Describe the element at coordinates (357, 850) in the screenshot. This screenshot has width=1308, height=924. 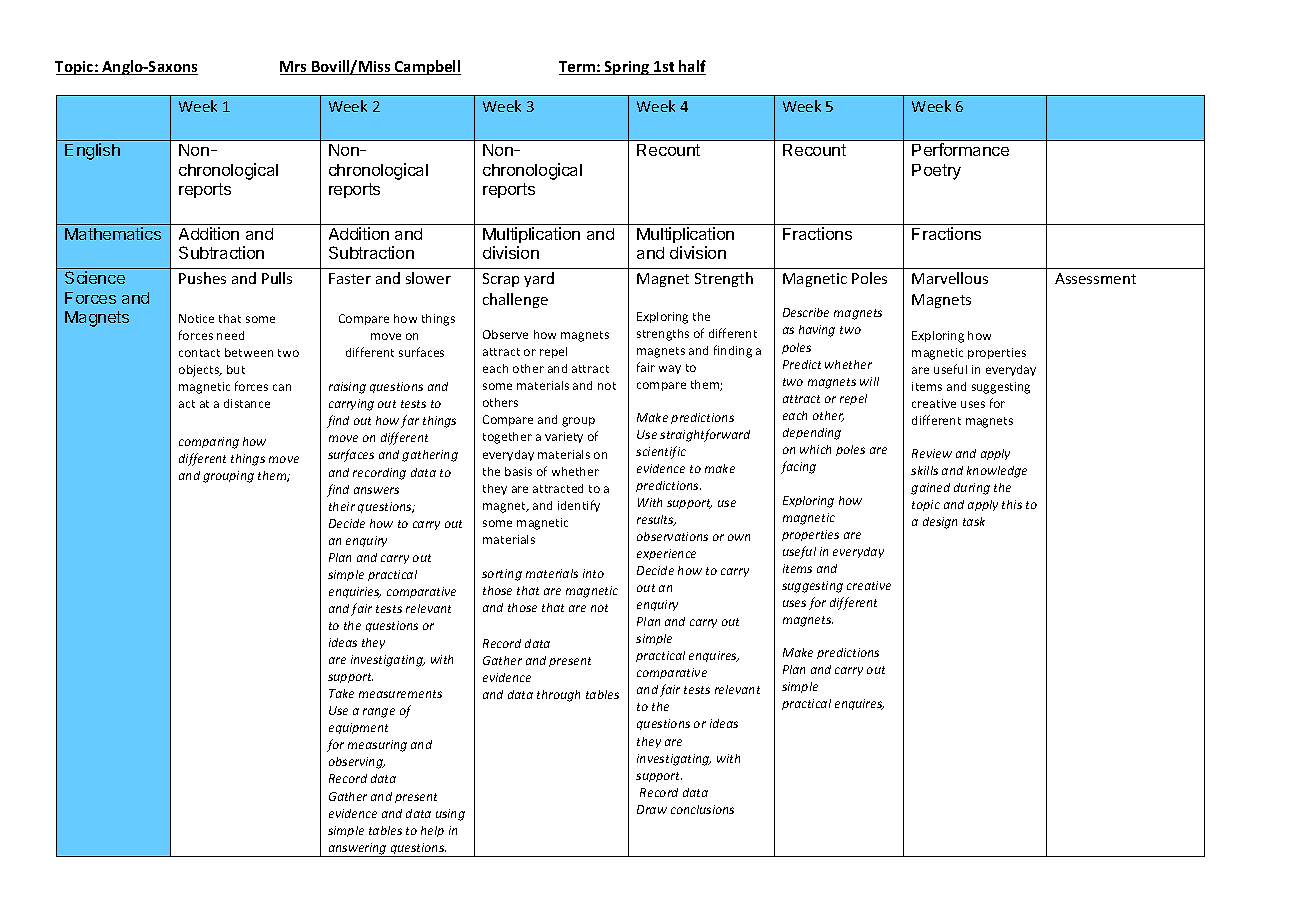
I see `answering` at that location.
